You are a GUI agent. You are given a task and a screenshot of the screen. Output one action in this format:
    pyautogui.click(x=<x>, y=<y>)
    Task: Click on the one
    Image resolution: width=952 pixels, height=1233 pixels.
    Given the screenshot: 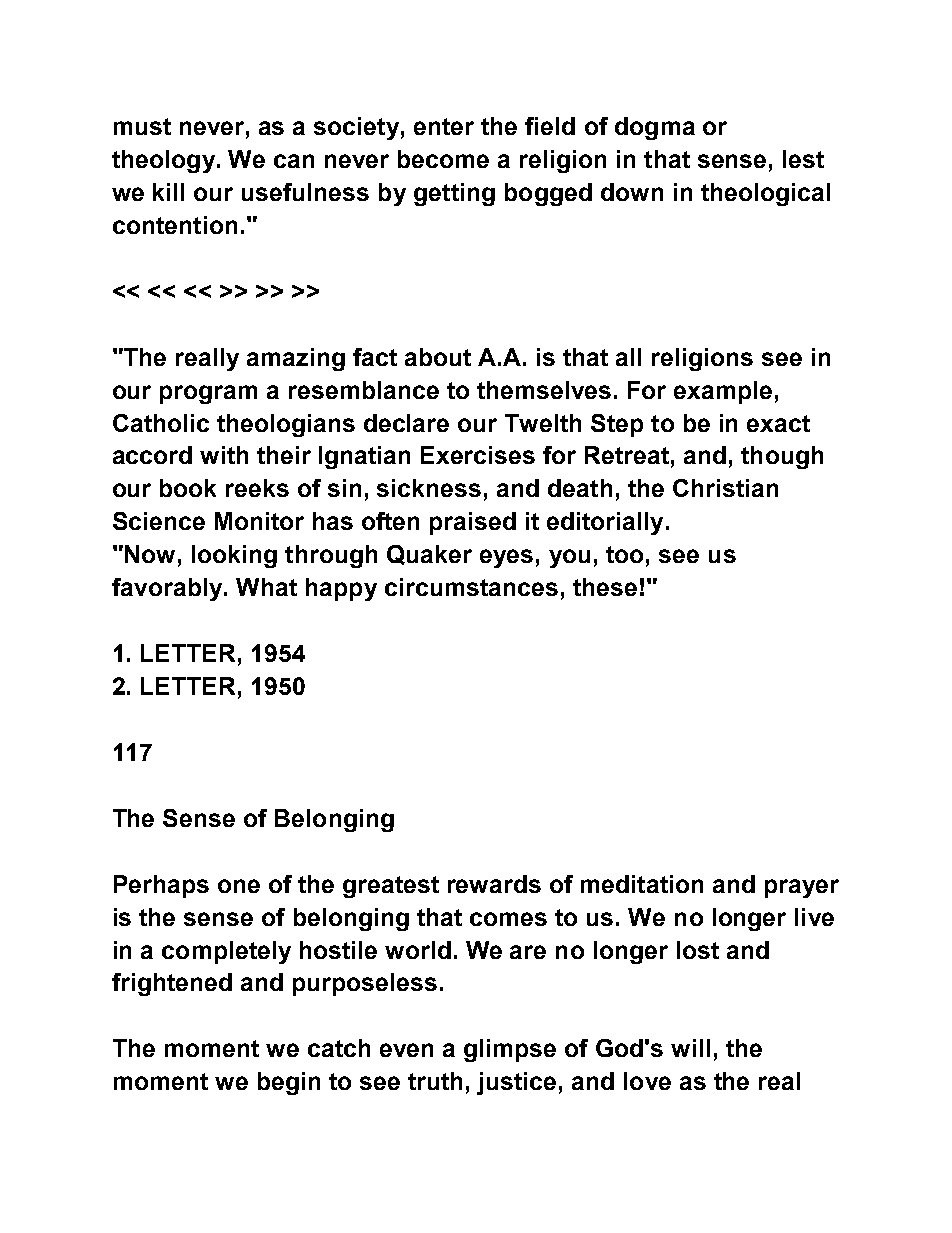 What is the action you would take?
    pyautogui.click(x=239, y=886)
